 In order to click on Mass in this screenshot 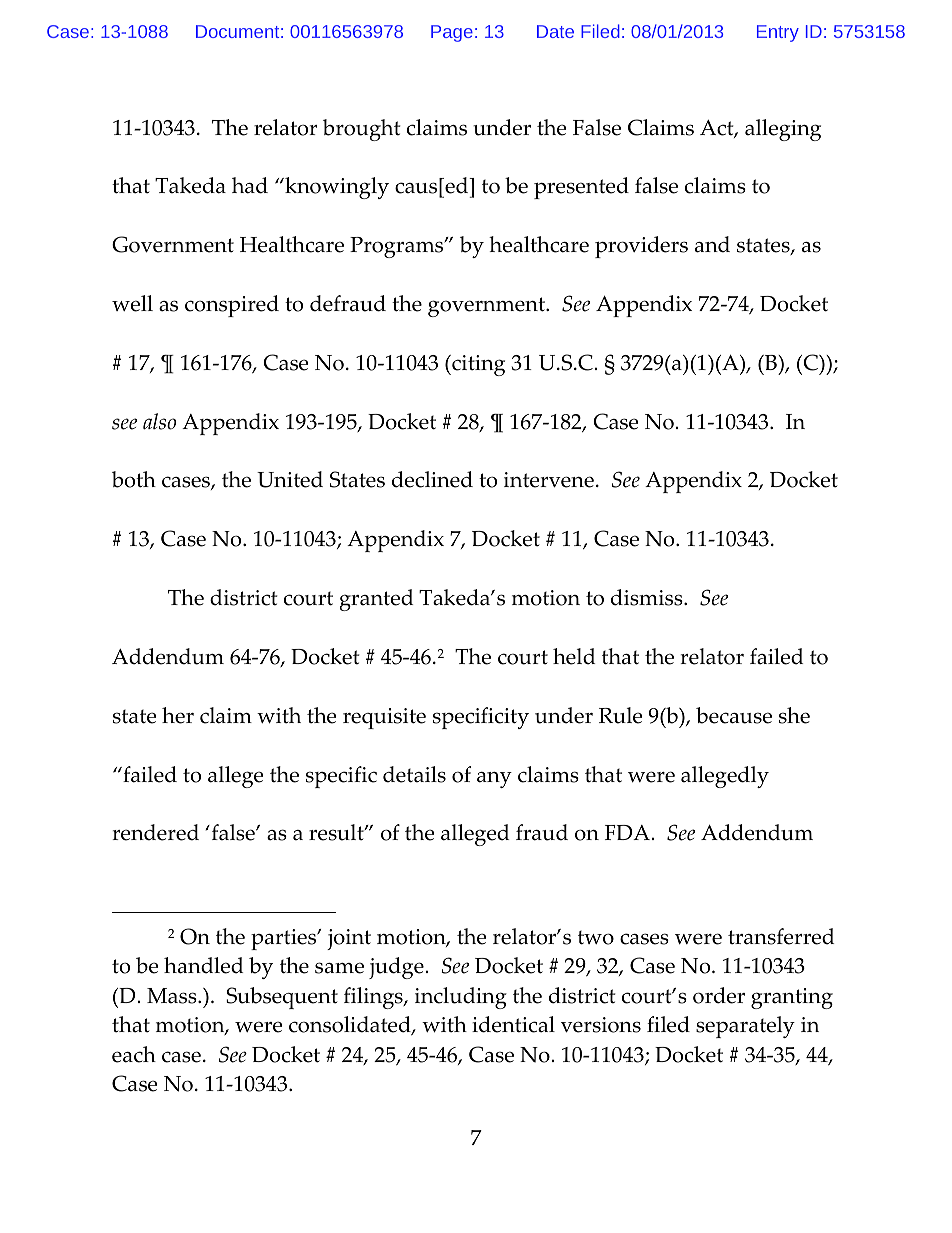, I will do `click(173, 996)`.
